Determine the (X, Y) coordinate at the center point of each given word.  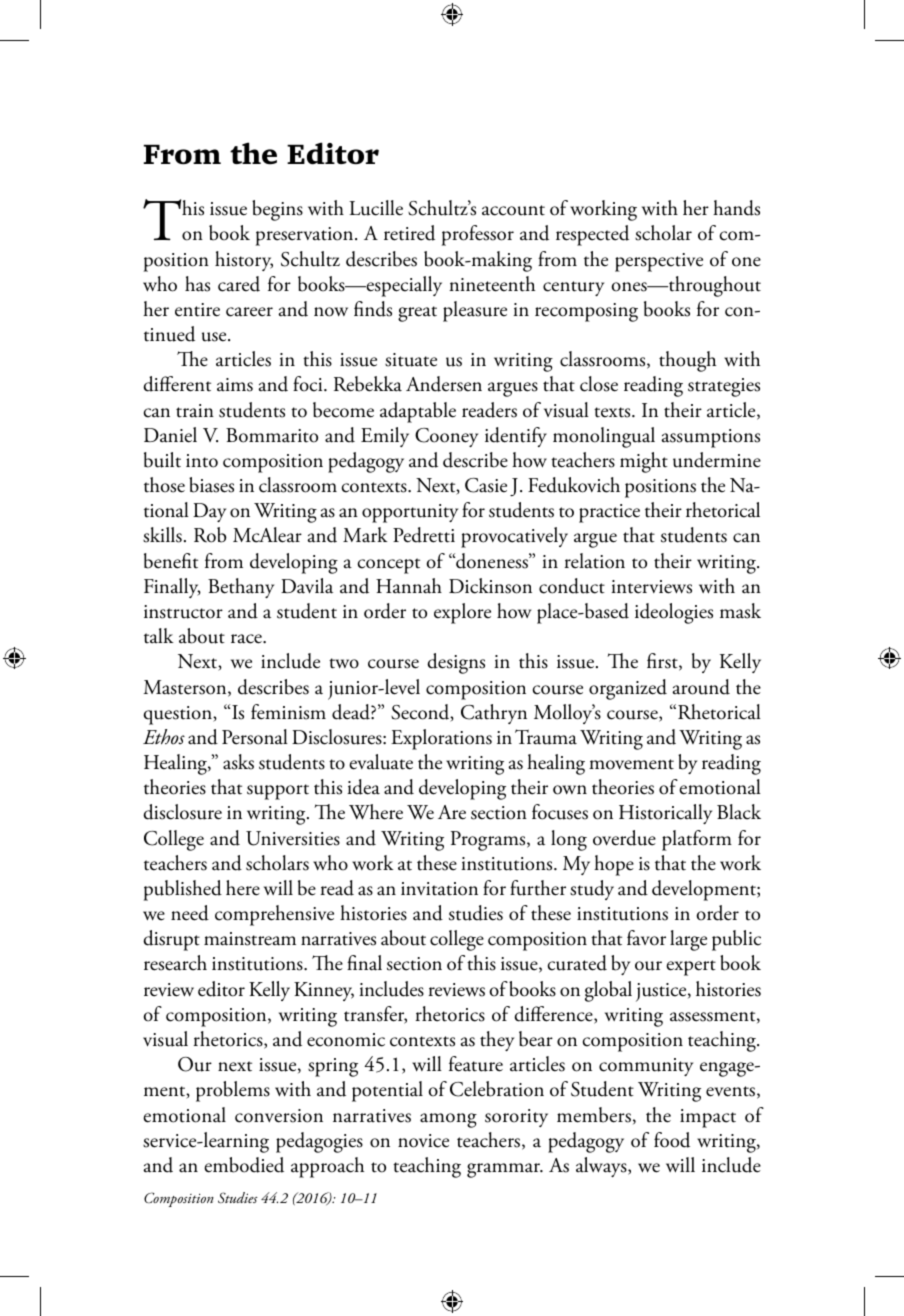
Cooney (446, 437)
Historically (665, 814)
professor (478, 235)
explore (462, 613)
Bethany (241, 588)
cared (239, 284)
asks (238, 762)
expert (691, 968)
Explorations (441, 739)
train (195, 411)
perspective (659, 262)
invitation (439, 889)
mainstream (250, 939)
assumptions (710, 438)
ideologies (674, 613)
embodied (244, 1165)
